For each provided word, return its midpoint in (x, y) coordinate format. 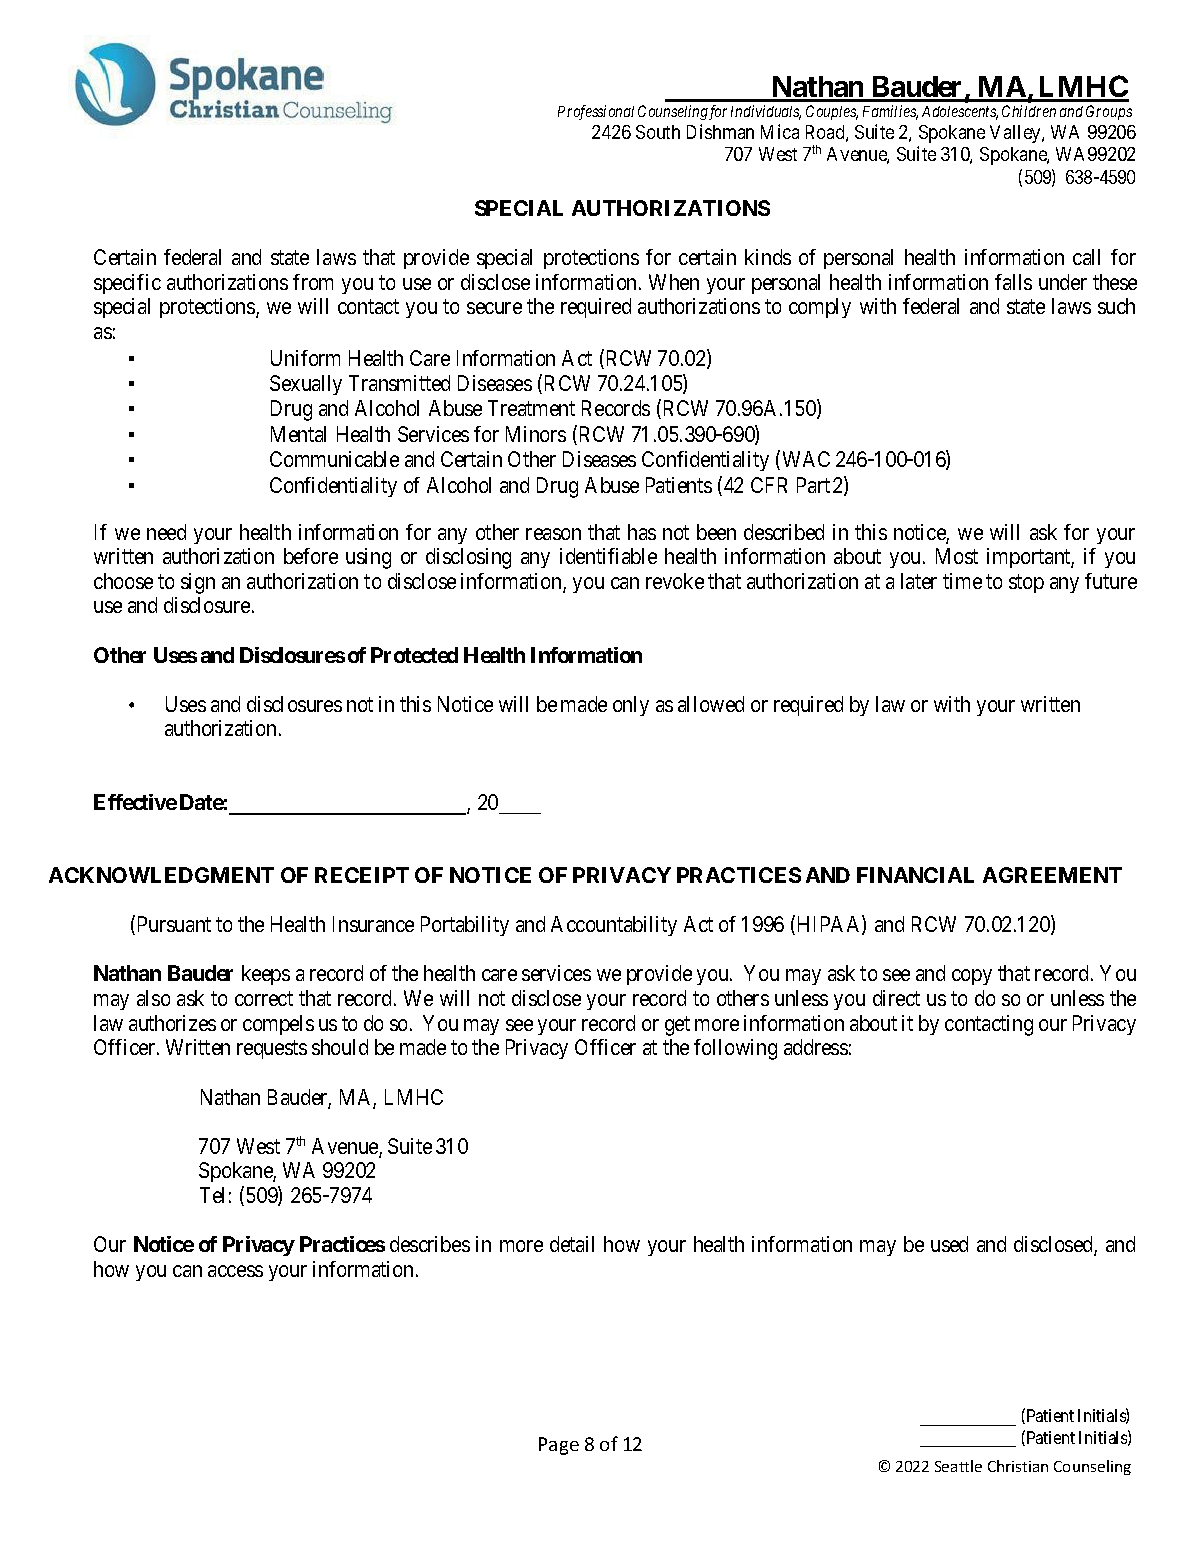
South (658, 132)
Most (957, 556)
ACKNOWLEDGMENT (161, 875)
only (631, 706)
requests (272, 1050)
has (642, 532)
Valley (1016, 134)
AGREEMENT (1052, 875)
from (313, 282)
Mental (298, 434)
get (677, 1026)
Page (559, 1446)
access (235, 1271)
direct (896, 998)
